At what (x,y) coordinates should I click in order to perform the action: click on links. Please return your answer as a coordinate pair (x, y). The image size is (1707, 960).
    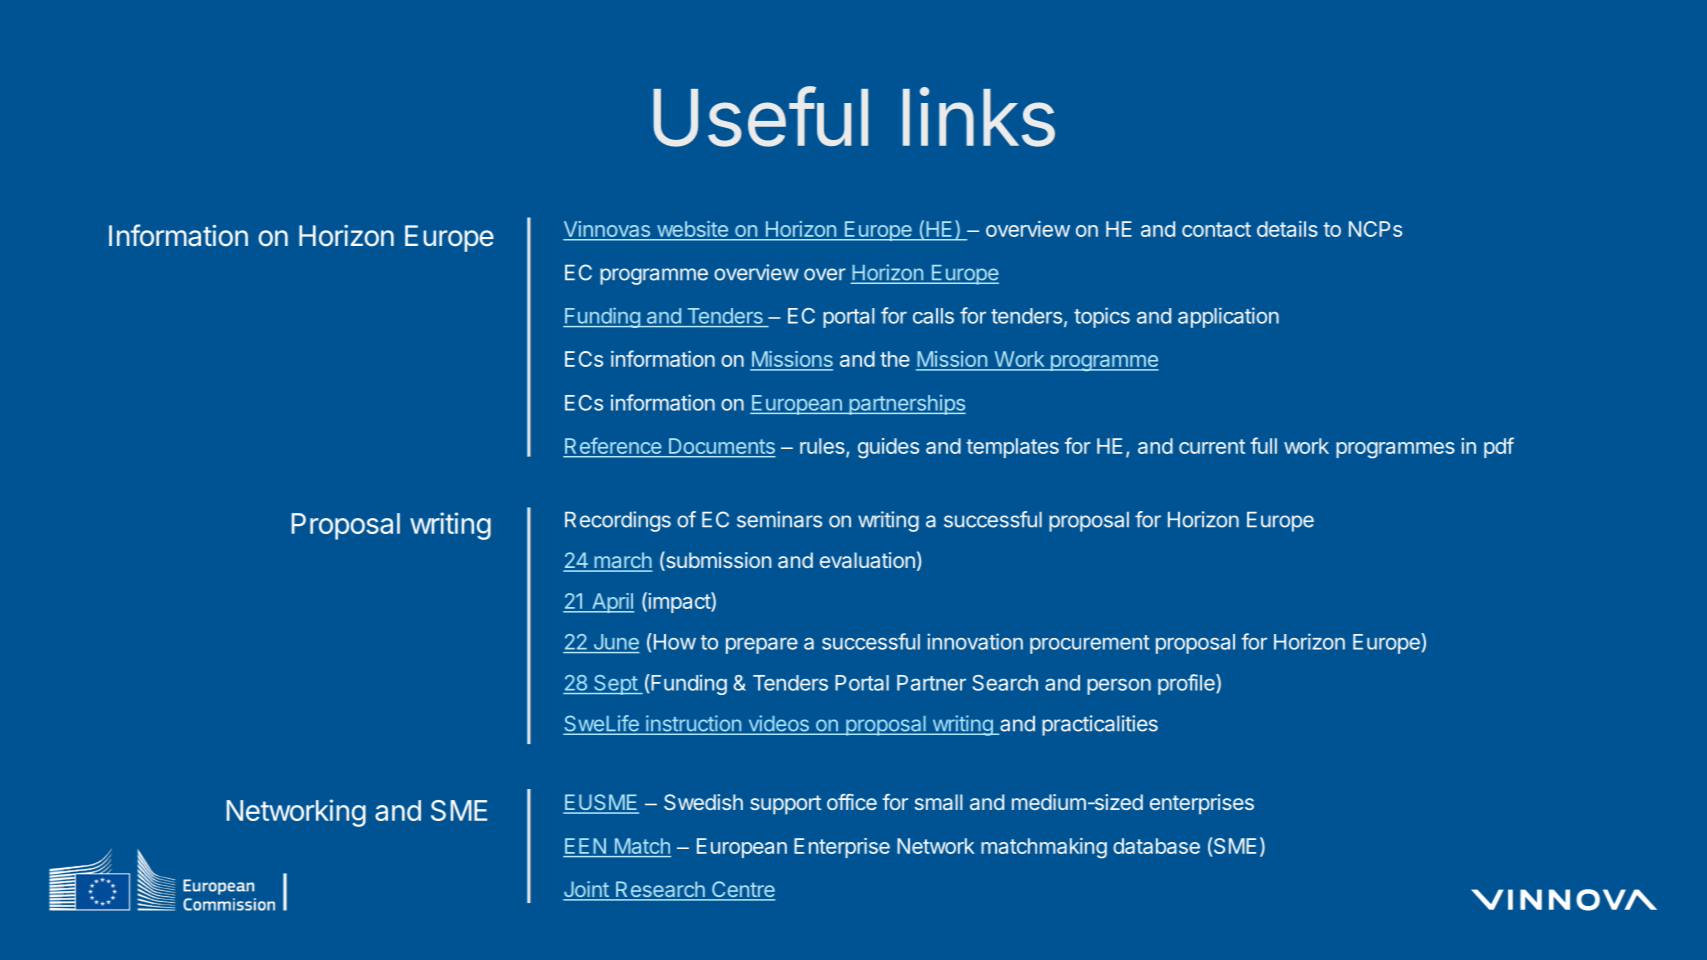
    Looking at the image, I should click on (979, 117).
